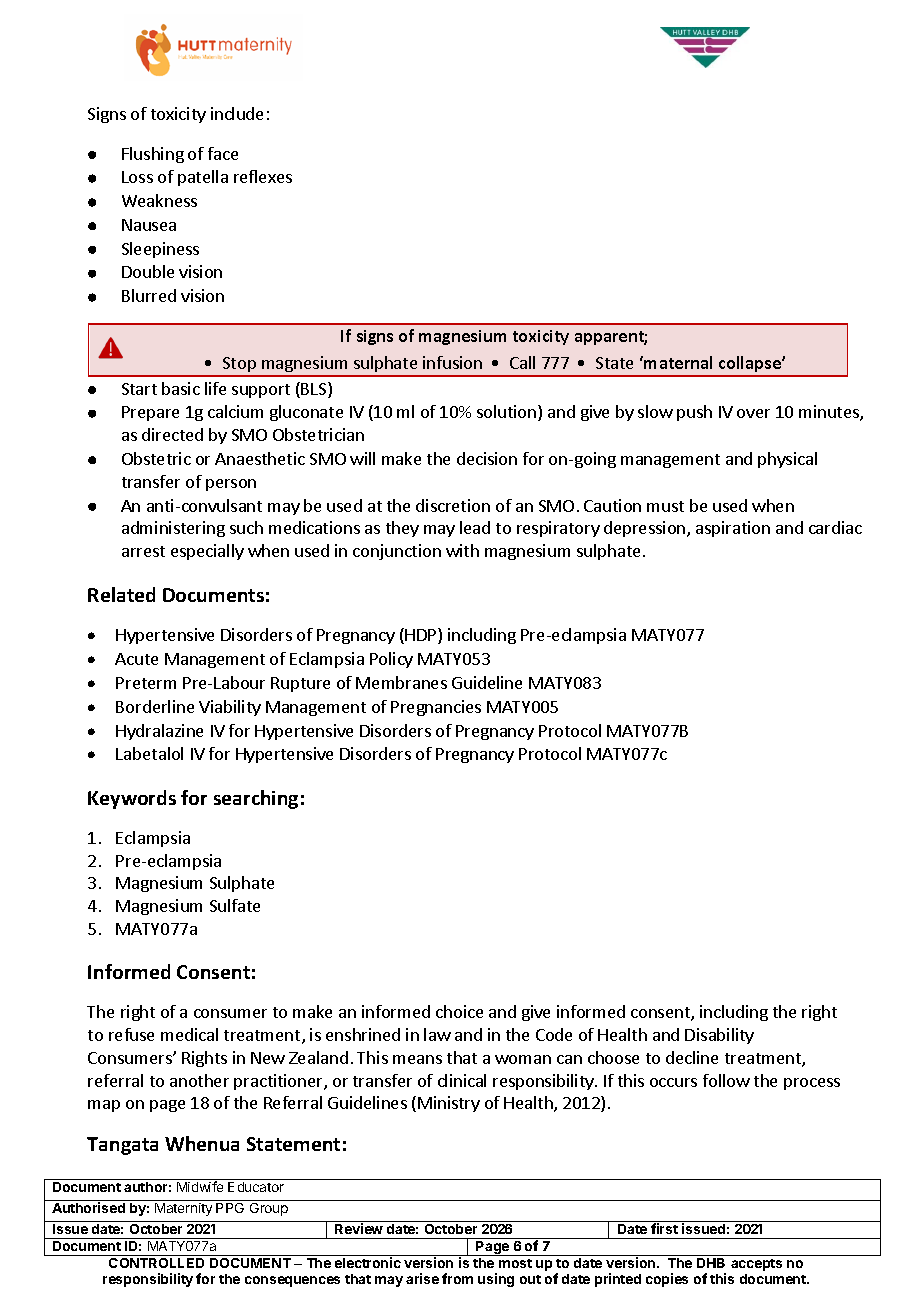  What do you see at coordinates (475, 527) in the document?
I see `lead` at bounding box center [475, 527].
